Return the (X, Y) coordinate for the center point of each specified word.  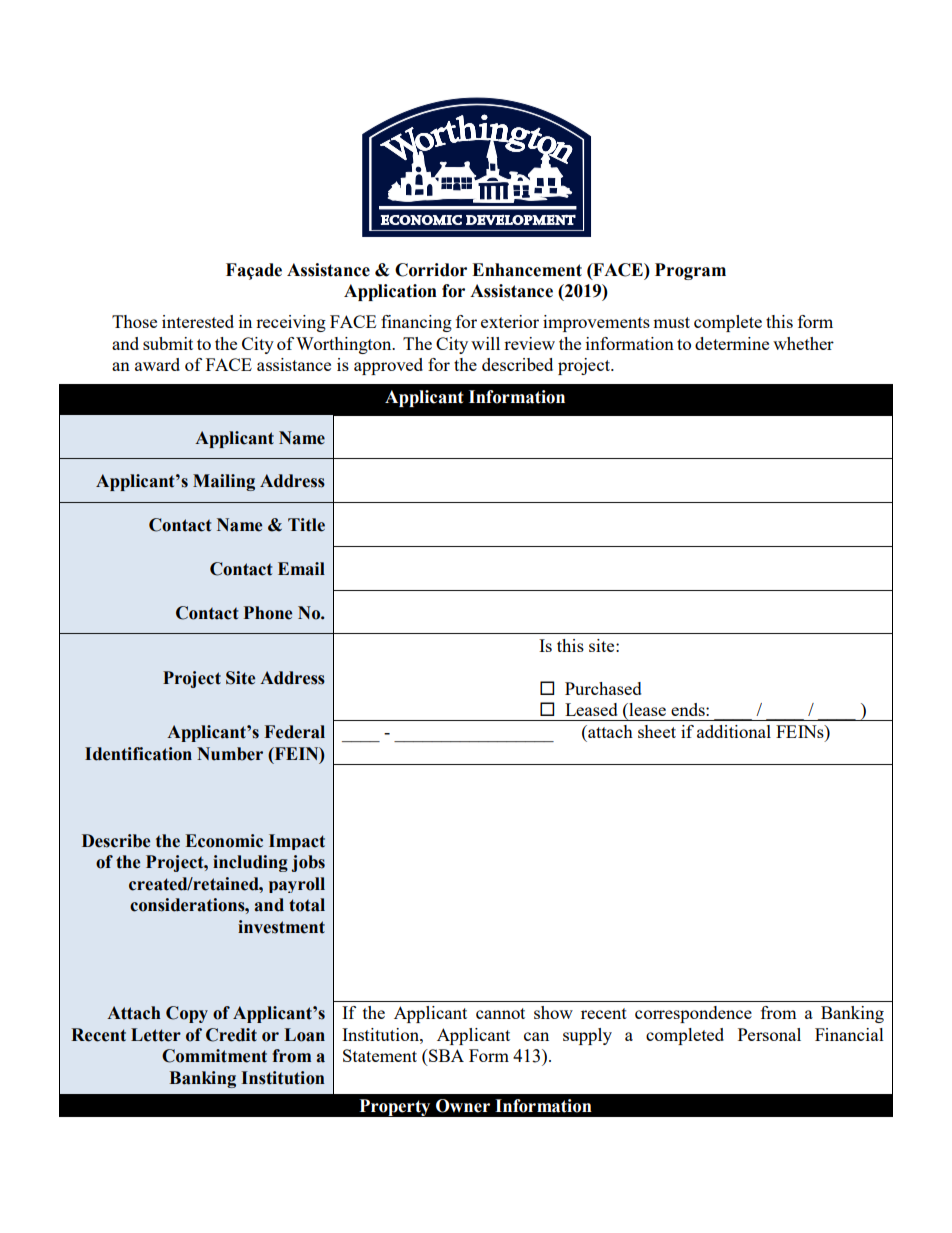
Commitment (214, 1056)
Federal (295, 732)
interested (198, 321)
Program (690, 271)
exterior (510, 321)
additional (734, 731)
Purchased (603, 688)
